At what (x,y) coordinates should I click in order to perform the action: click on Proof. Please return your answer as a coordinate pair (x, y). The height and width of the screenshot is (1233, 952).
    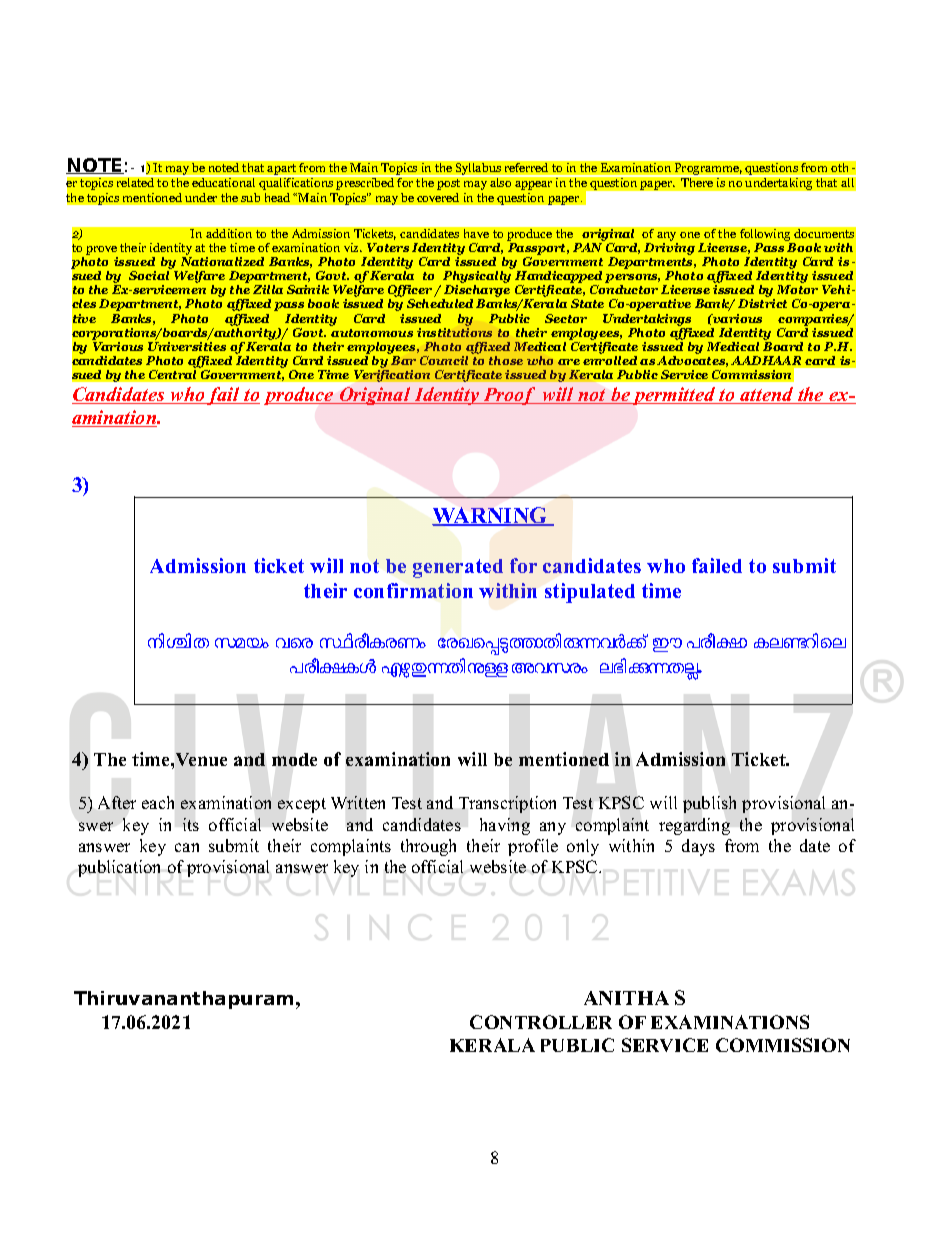
    Looking at the image, I should click on (510, 396).
